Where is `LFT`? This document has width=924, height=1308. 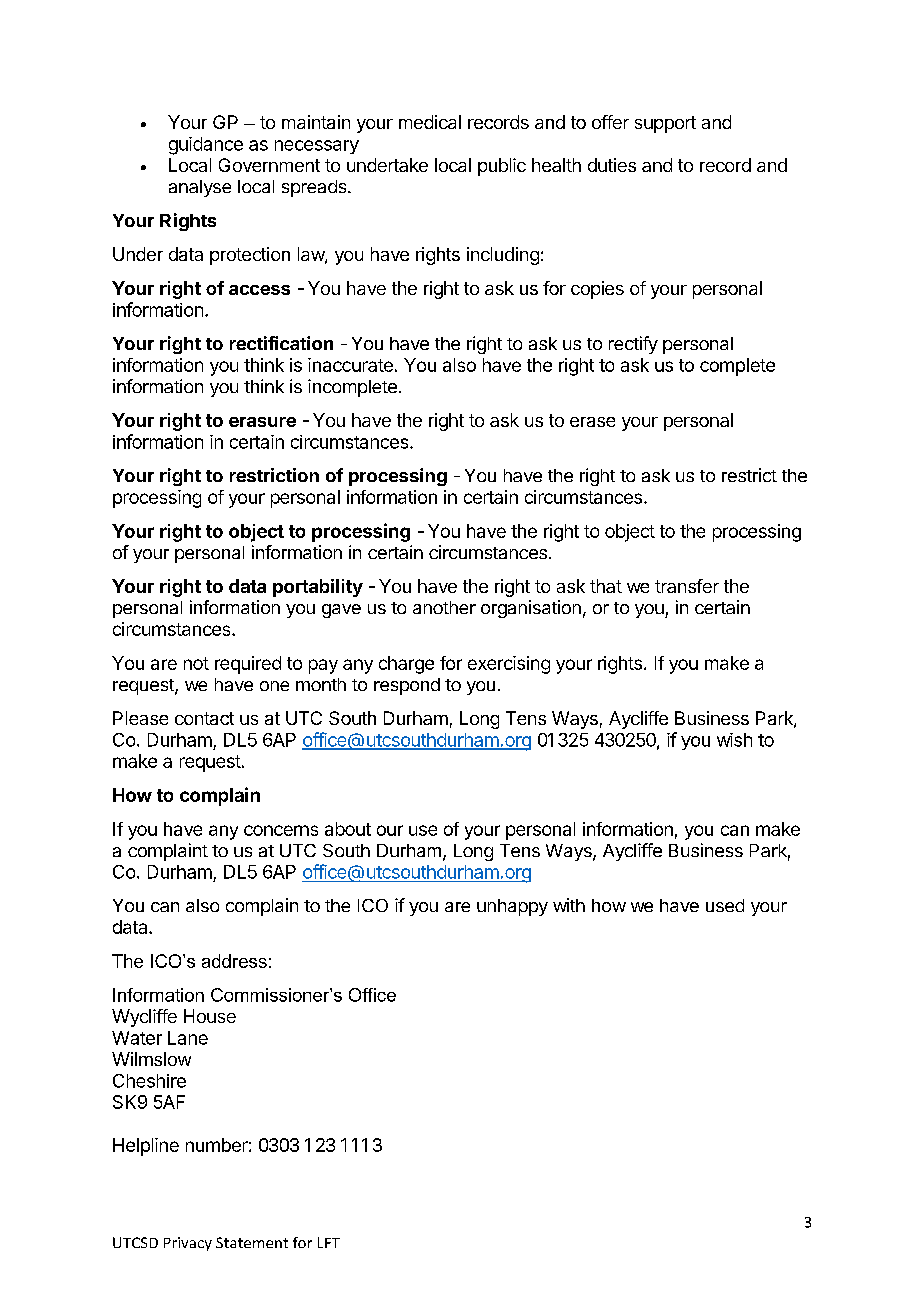
LFT is located at coordinates (329, 1242).
